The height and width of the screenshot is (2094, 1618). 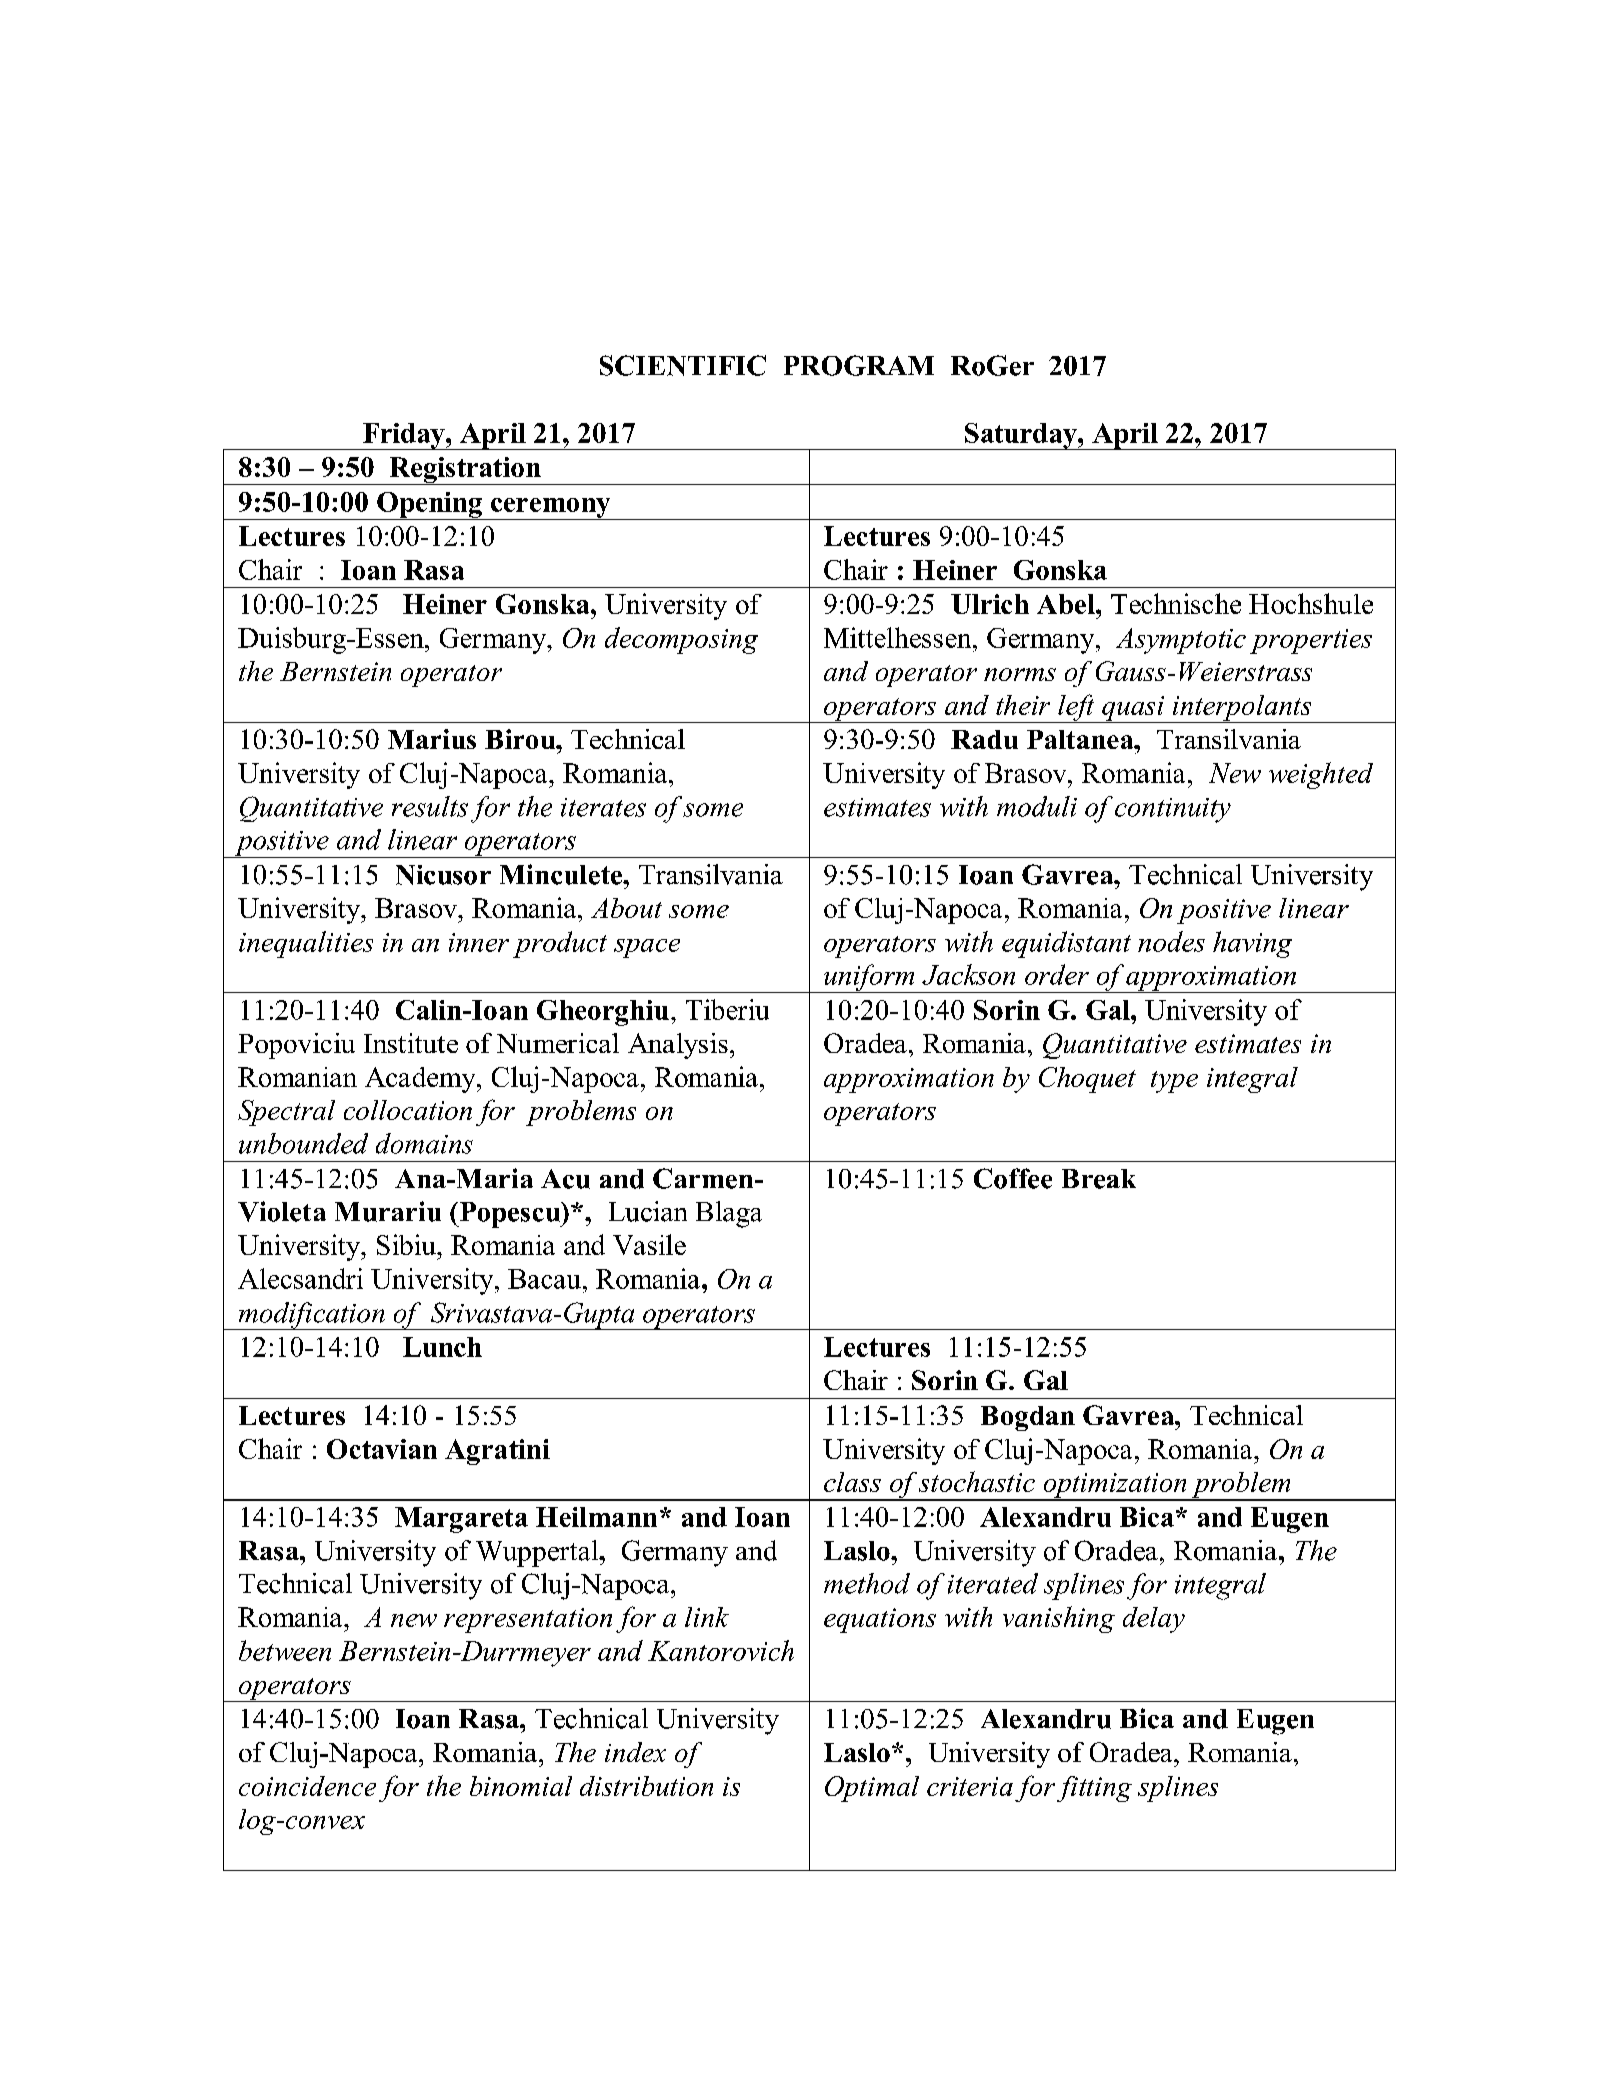 What do you see at coordinates (1173, 810) in the screenshot?
I see `continuity` at bounding box center [1173, 810].
